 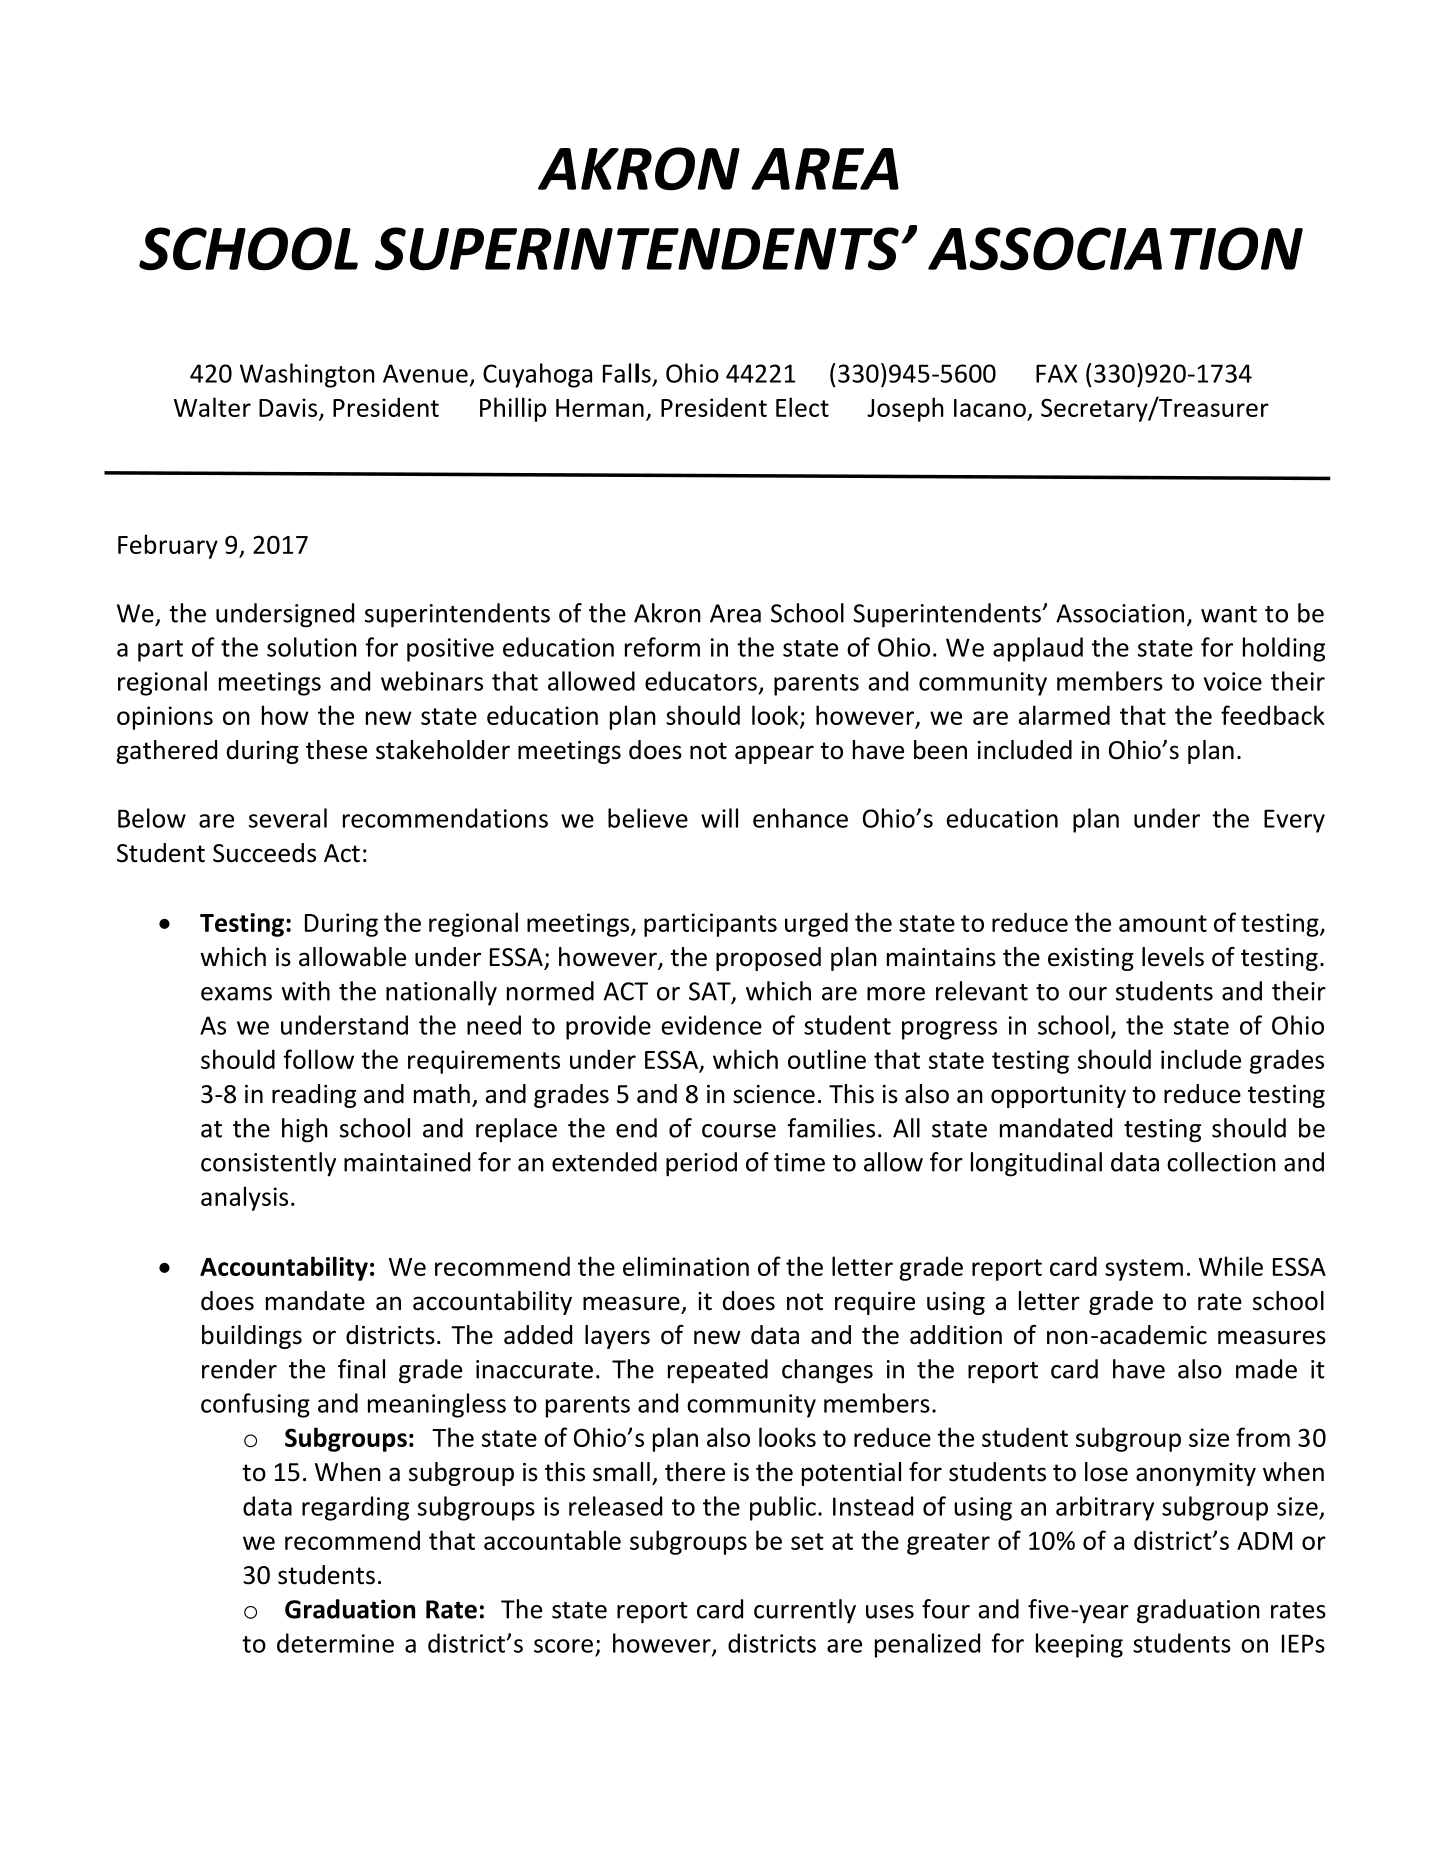 What do you see at coordinates (712, 1025) in the page?
I see `evidence` at bounding box center [712, 1025].
